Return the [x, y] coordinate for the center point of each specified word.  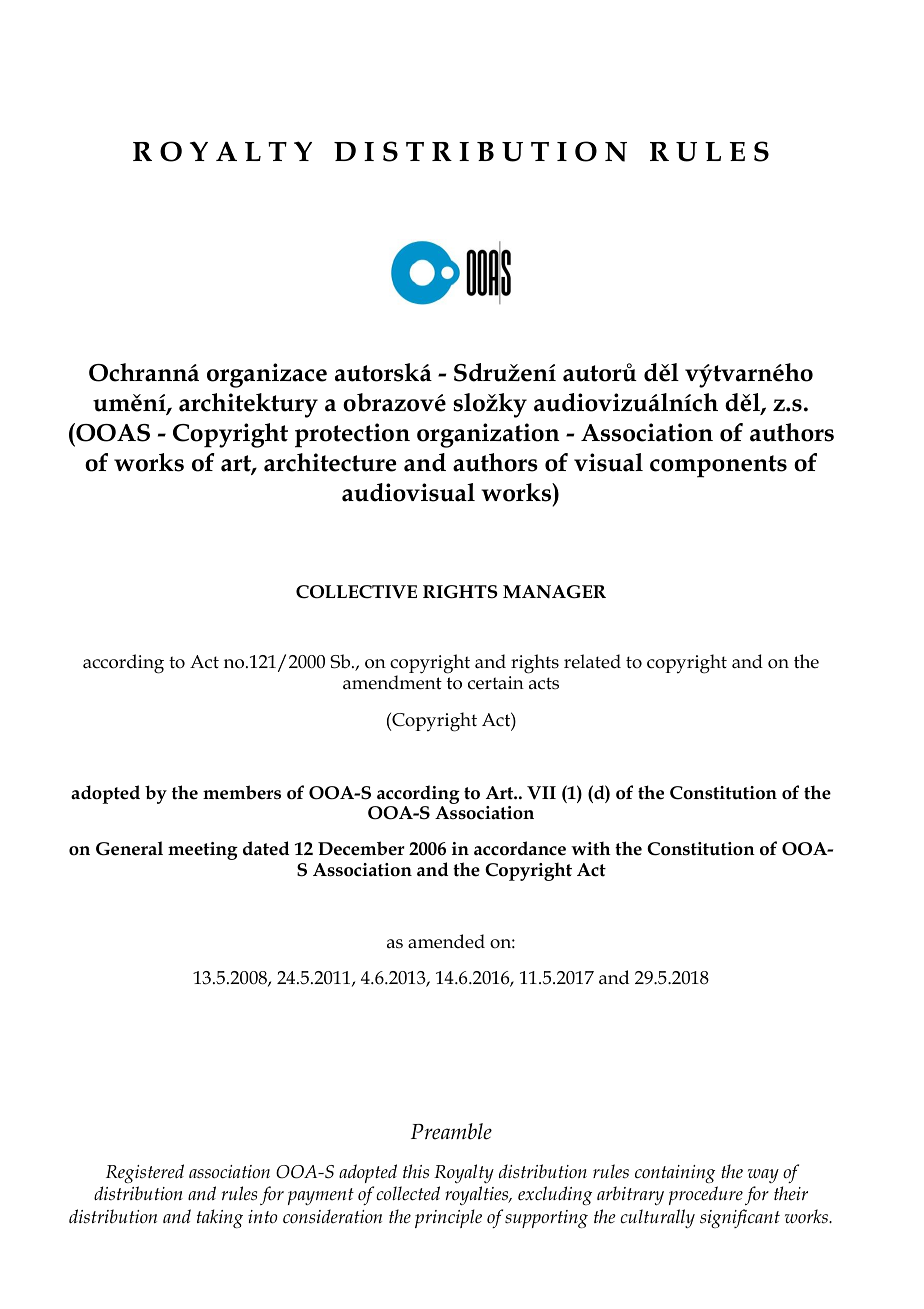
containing [675, 1174]
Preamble [451, 1131]
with [591, 848]
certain [496, 683]
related [592, 661]
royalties [478, 1195]
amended [446, 941]
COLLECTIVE [356, 592]
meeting [203, 851]
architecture [330, 462]
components [718, 466]
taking [220, 1218]
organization [488, 435]
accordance [520, 848]
